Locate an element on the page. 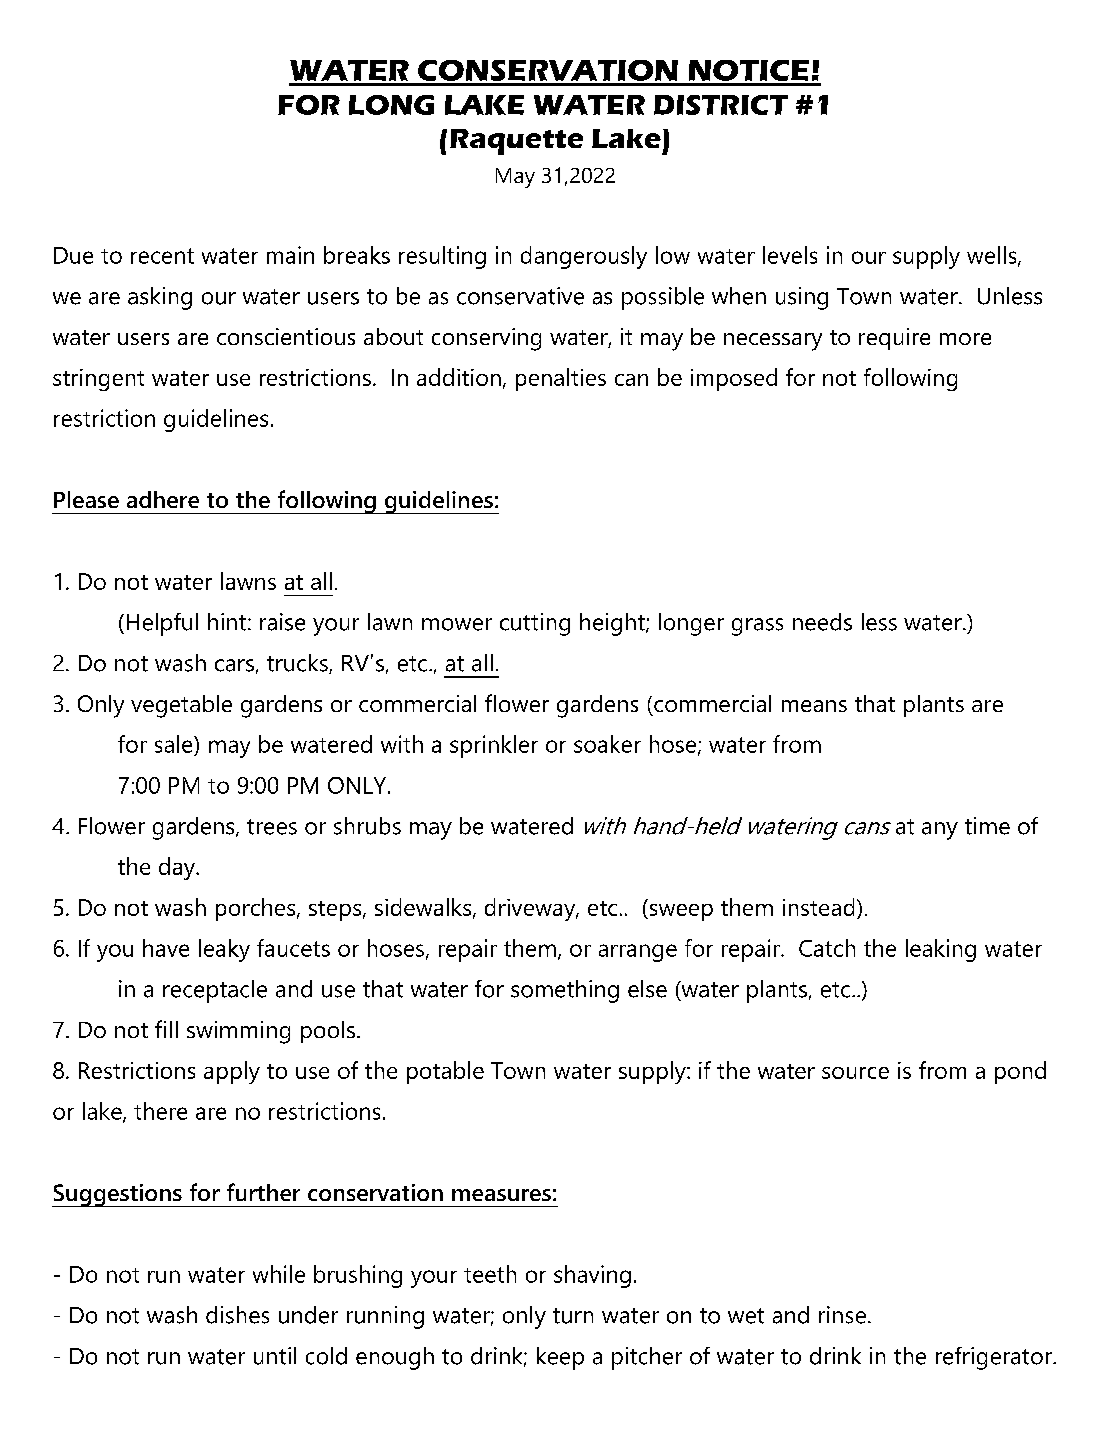 The width and height of the document is (1110, 1436). adhere is located at coordinates (163, 499).
